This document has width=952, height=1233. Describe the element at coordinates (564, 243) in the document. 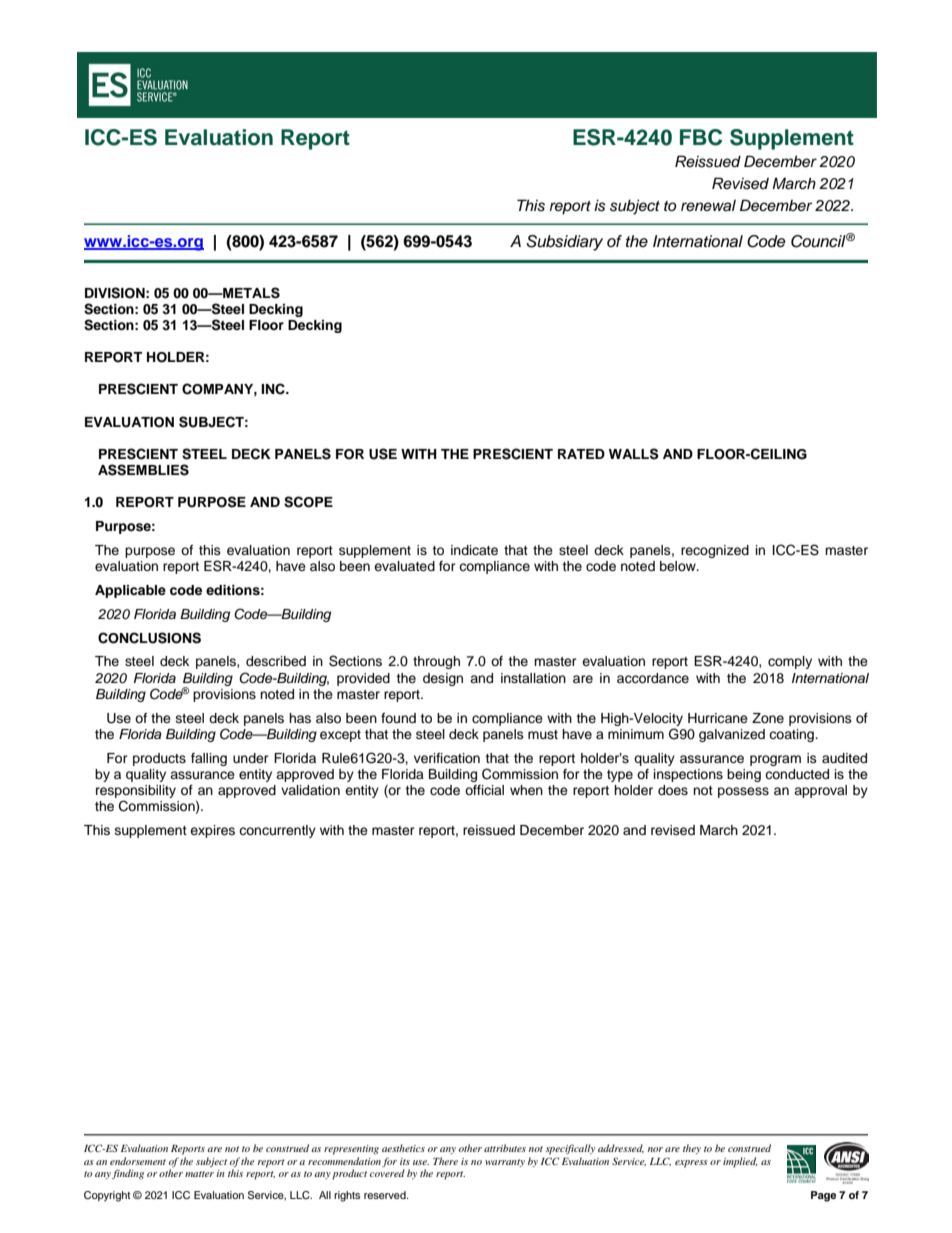

I see `Subsidiary` at that location.
